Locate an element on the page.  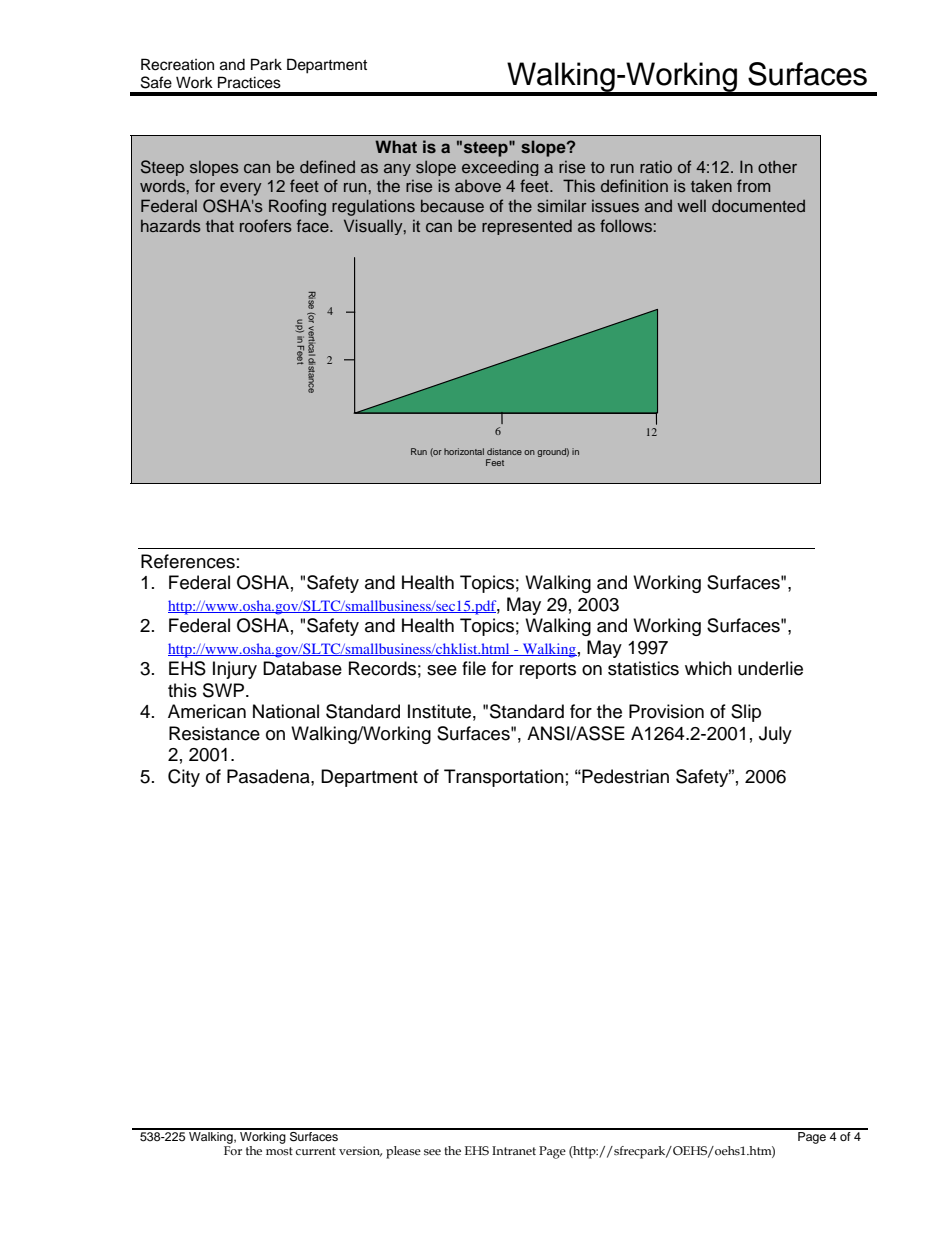
ratio is located at coordinates (656, 167).
